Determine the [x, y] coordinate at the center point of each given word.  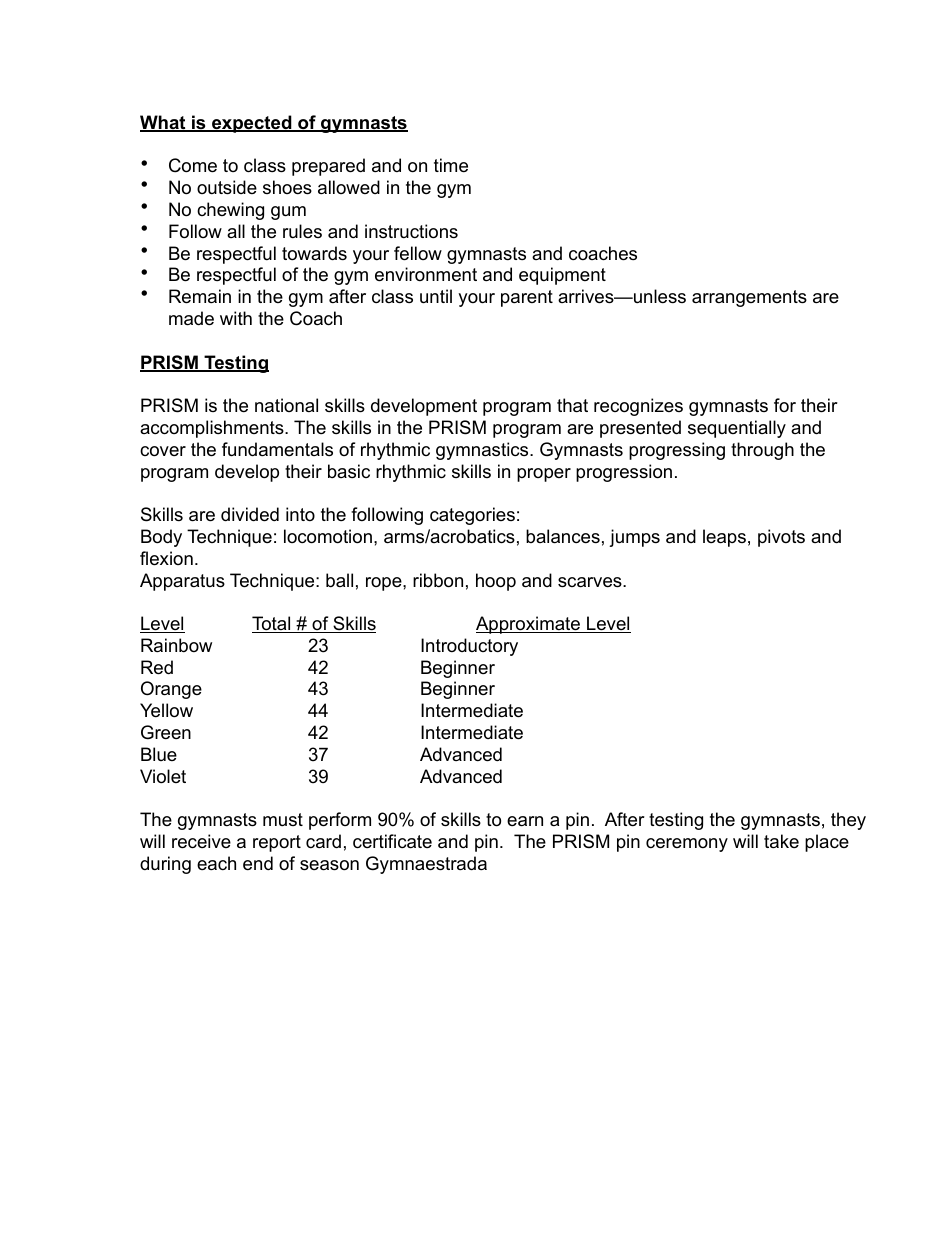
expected [252, 124]
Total [272, 624]
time [451, 165]
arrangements [749, 298]
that [572, 405]
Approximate [529, 625]
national [286, 405]
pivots [781, 538]
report [277, 843]
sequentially [737, 429]
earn [525, 821]
